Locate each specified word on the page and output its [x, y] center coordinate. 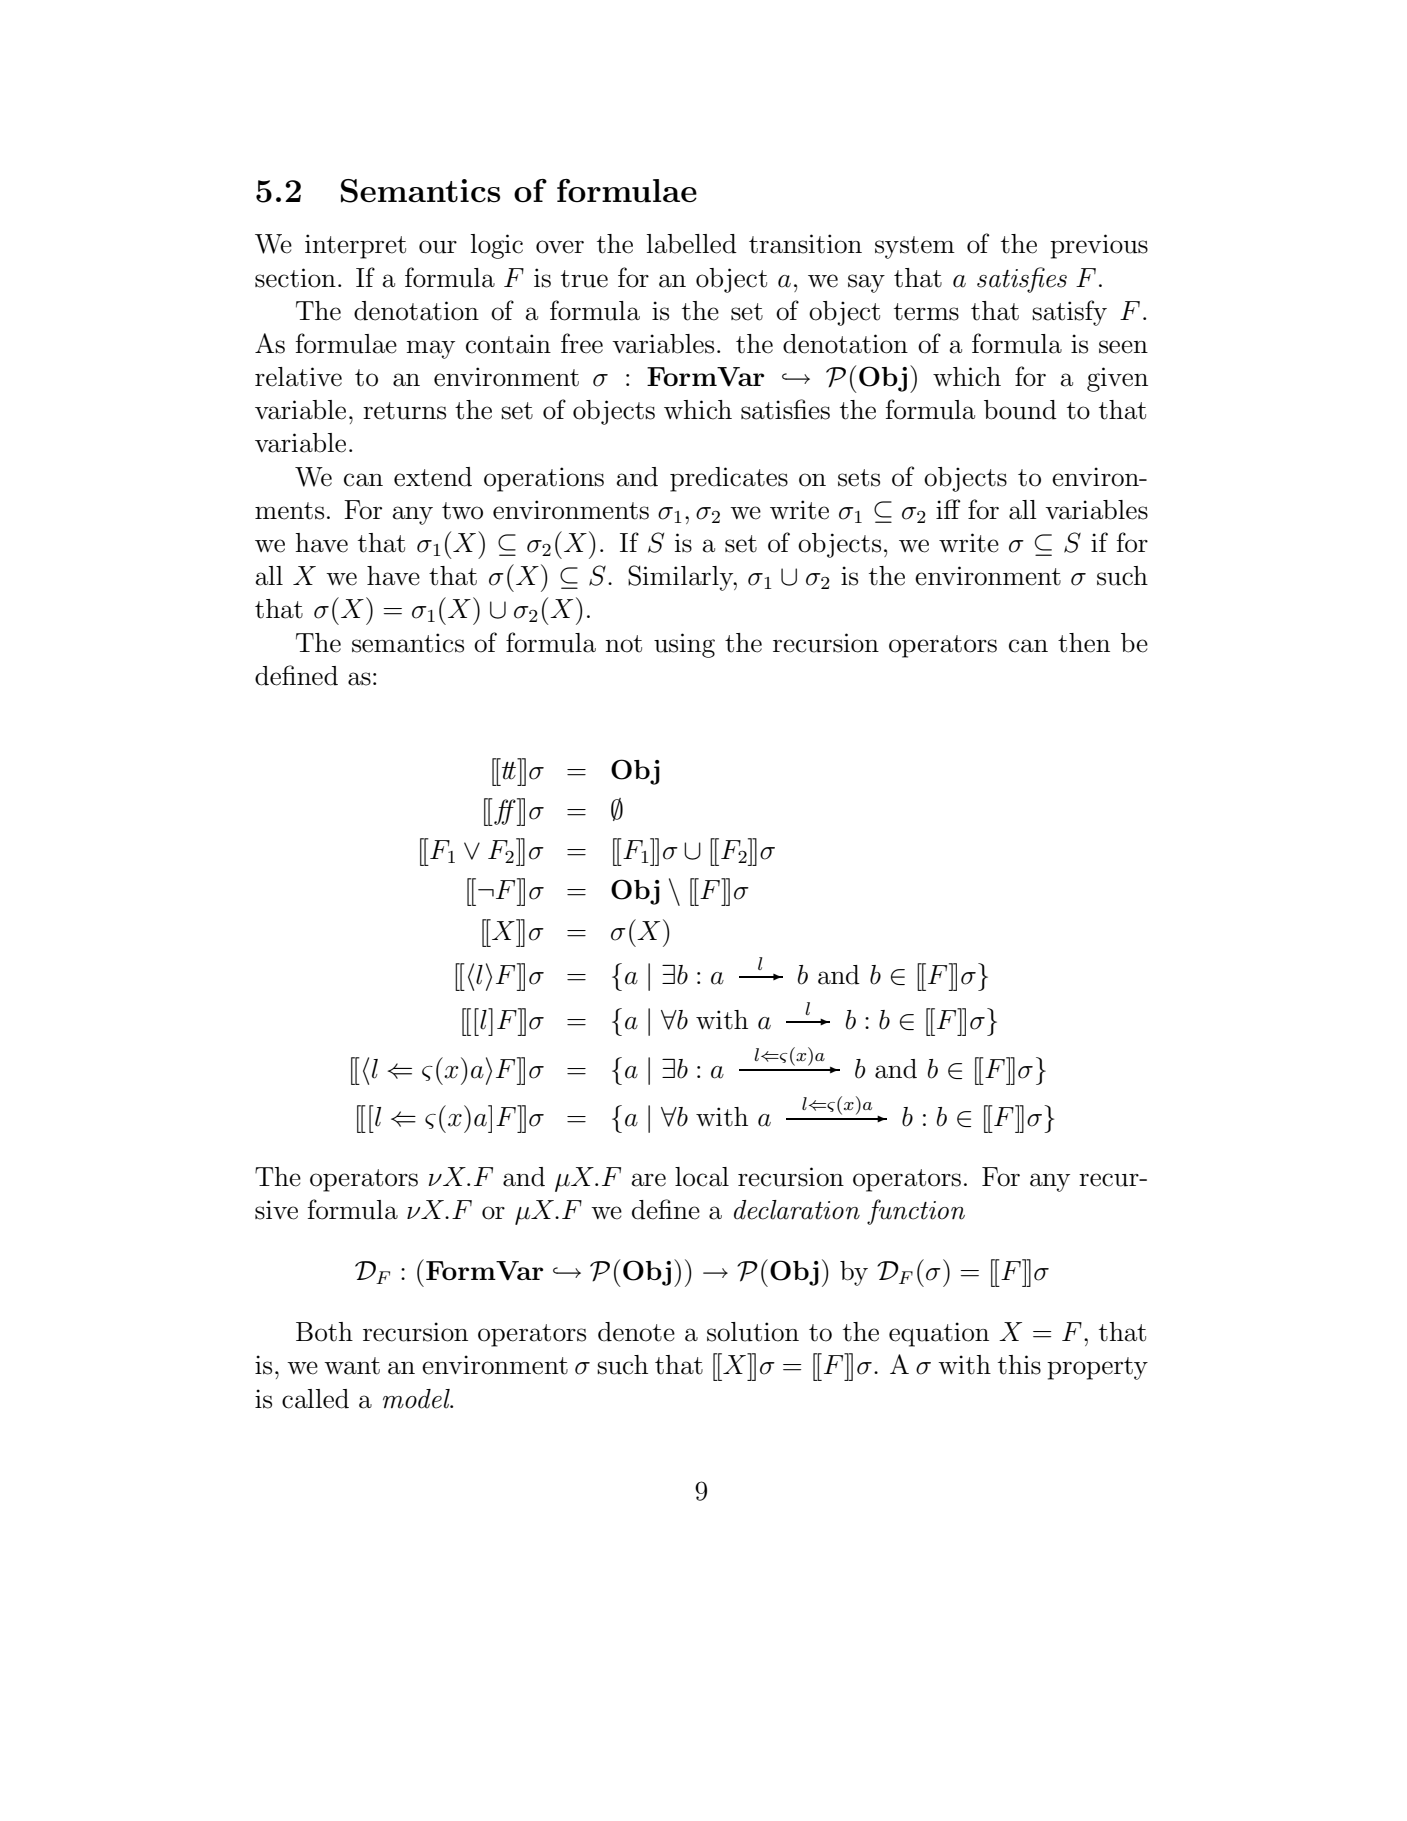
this [1019, 1365]
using [684, 645]
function [916, 1212]
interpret [355, 246]
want [352, 1366]
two [462, 511]
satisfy [1069, 313]
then [1084, 643]
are [648, 1180]
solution [753, 1332]
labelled [692, 244]
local [702, 1177]
